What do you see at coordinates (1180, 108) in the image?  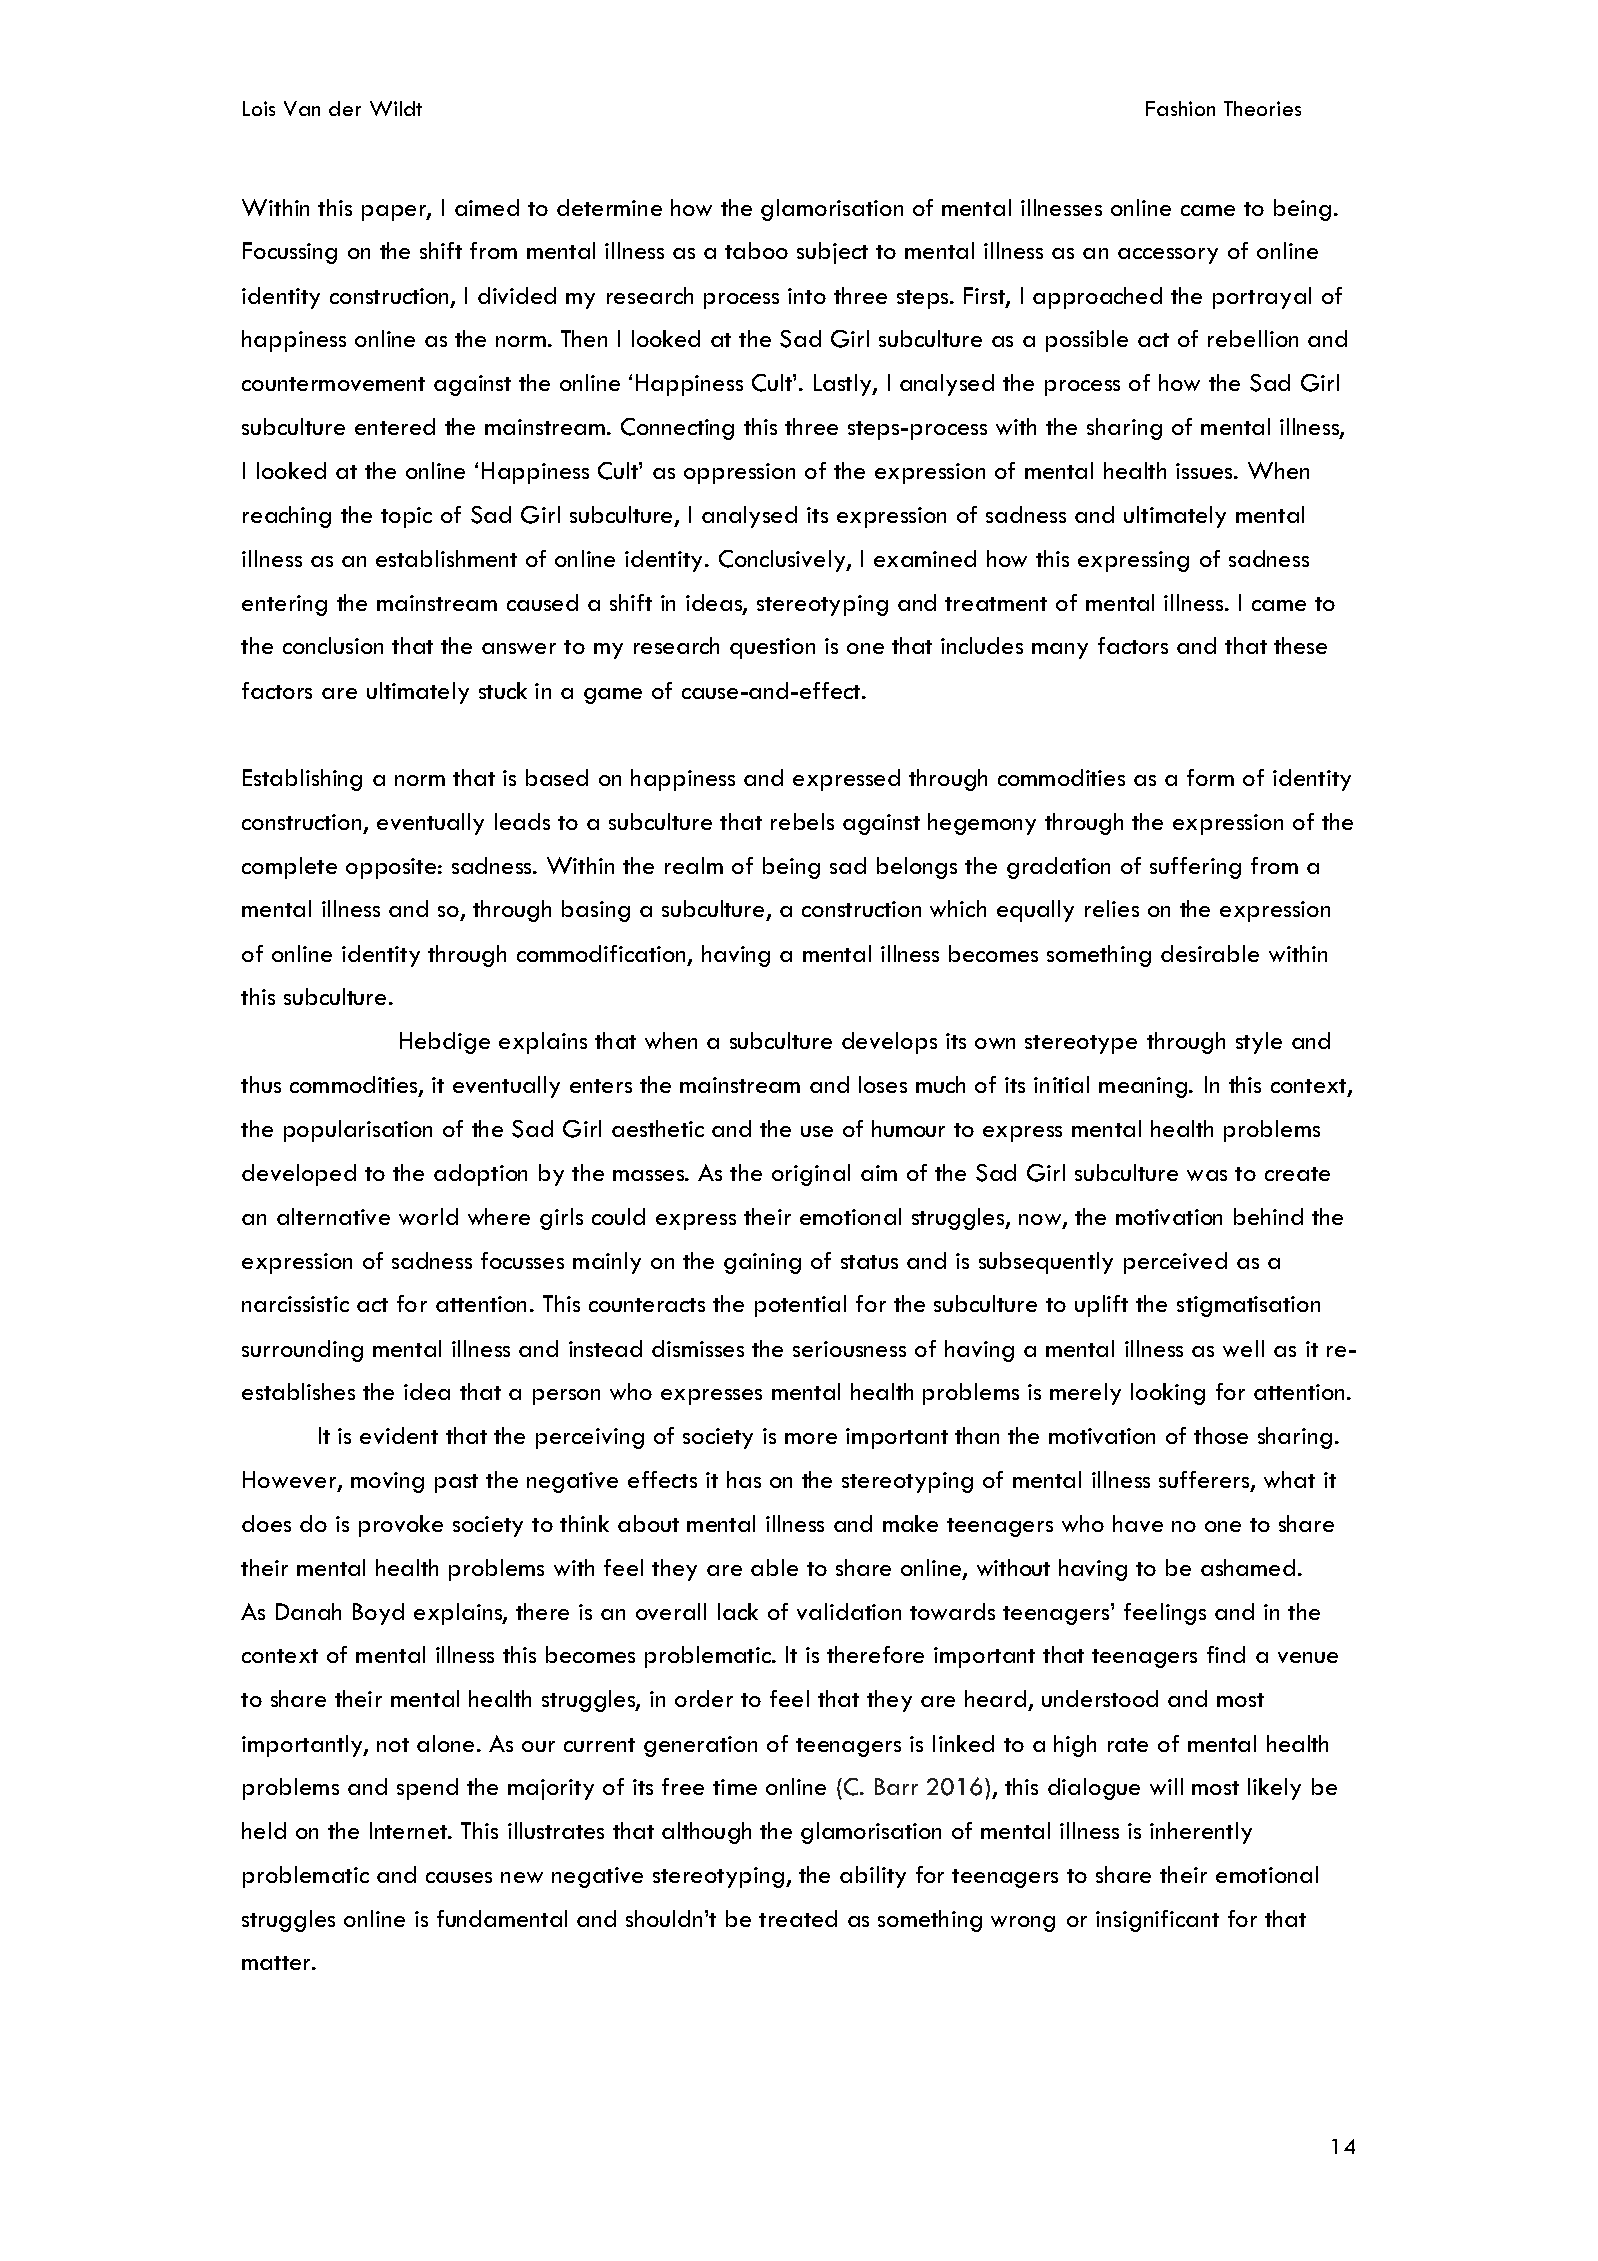 I see `Fashion` at bounding box center [1180, 108].
